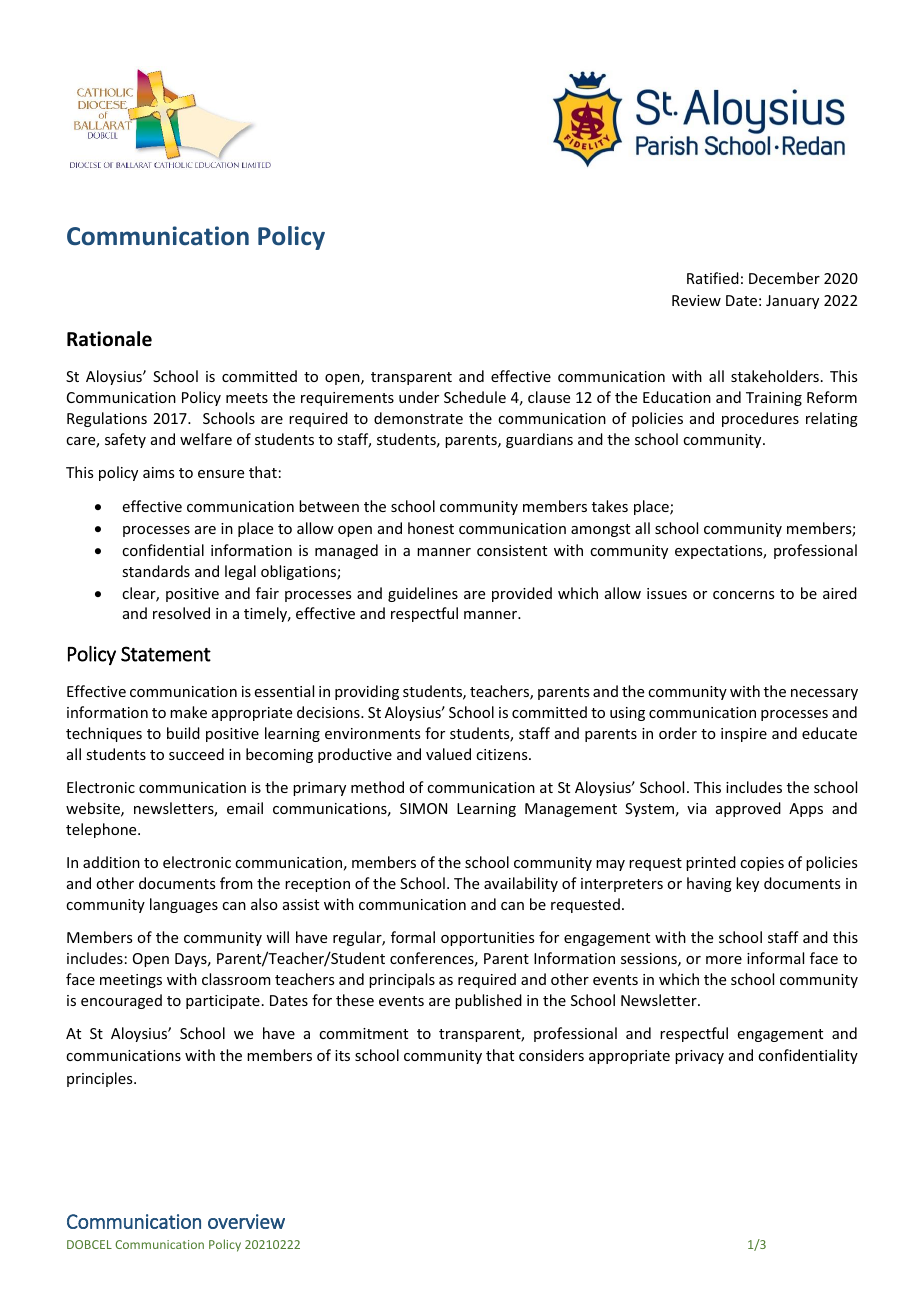 The image size is (924, 1308). Describe the element at coordinates (744, 735) in the screenshot. I see `inspire` at that location.
